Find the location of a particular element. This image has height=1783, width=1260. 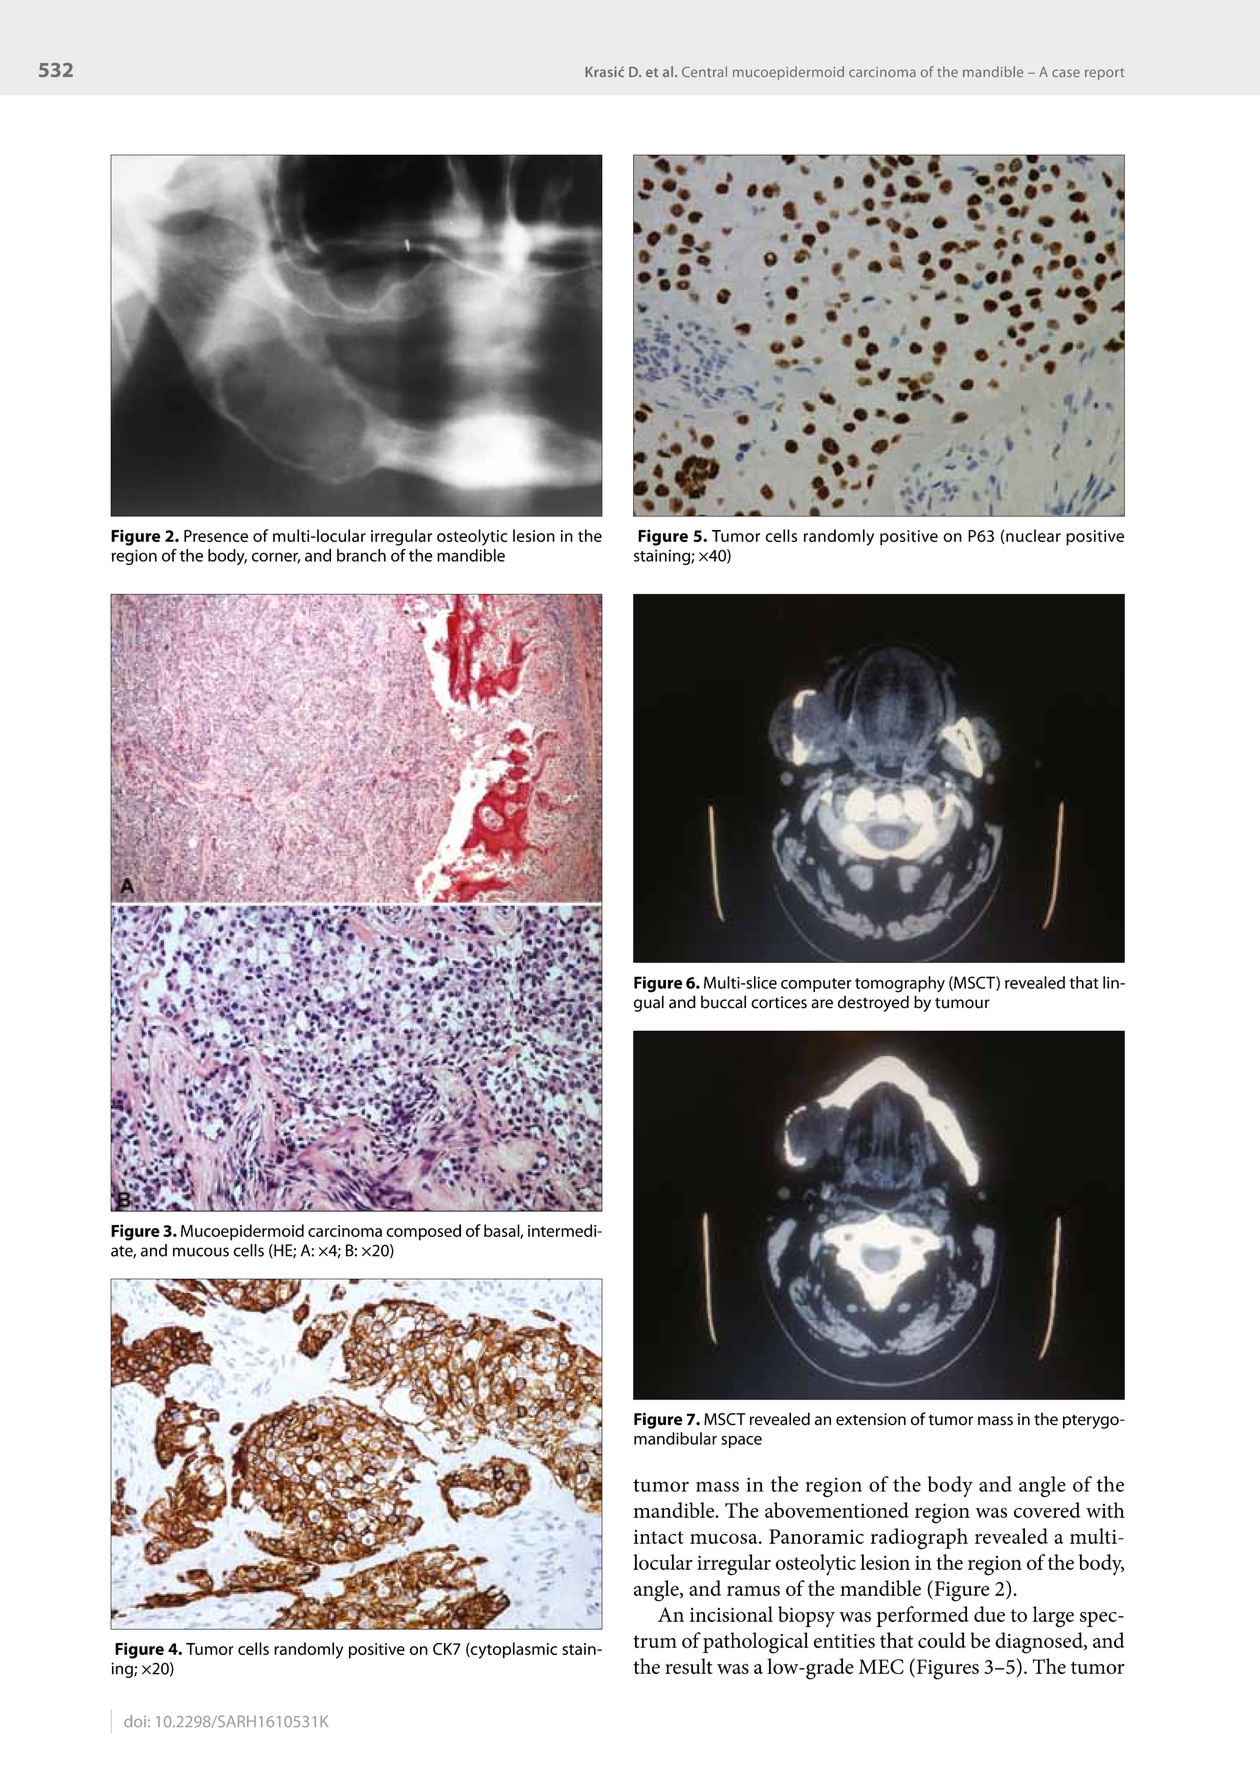

doi is located at coordinates (135, 1721).
